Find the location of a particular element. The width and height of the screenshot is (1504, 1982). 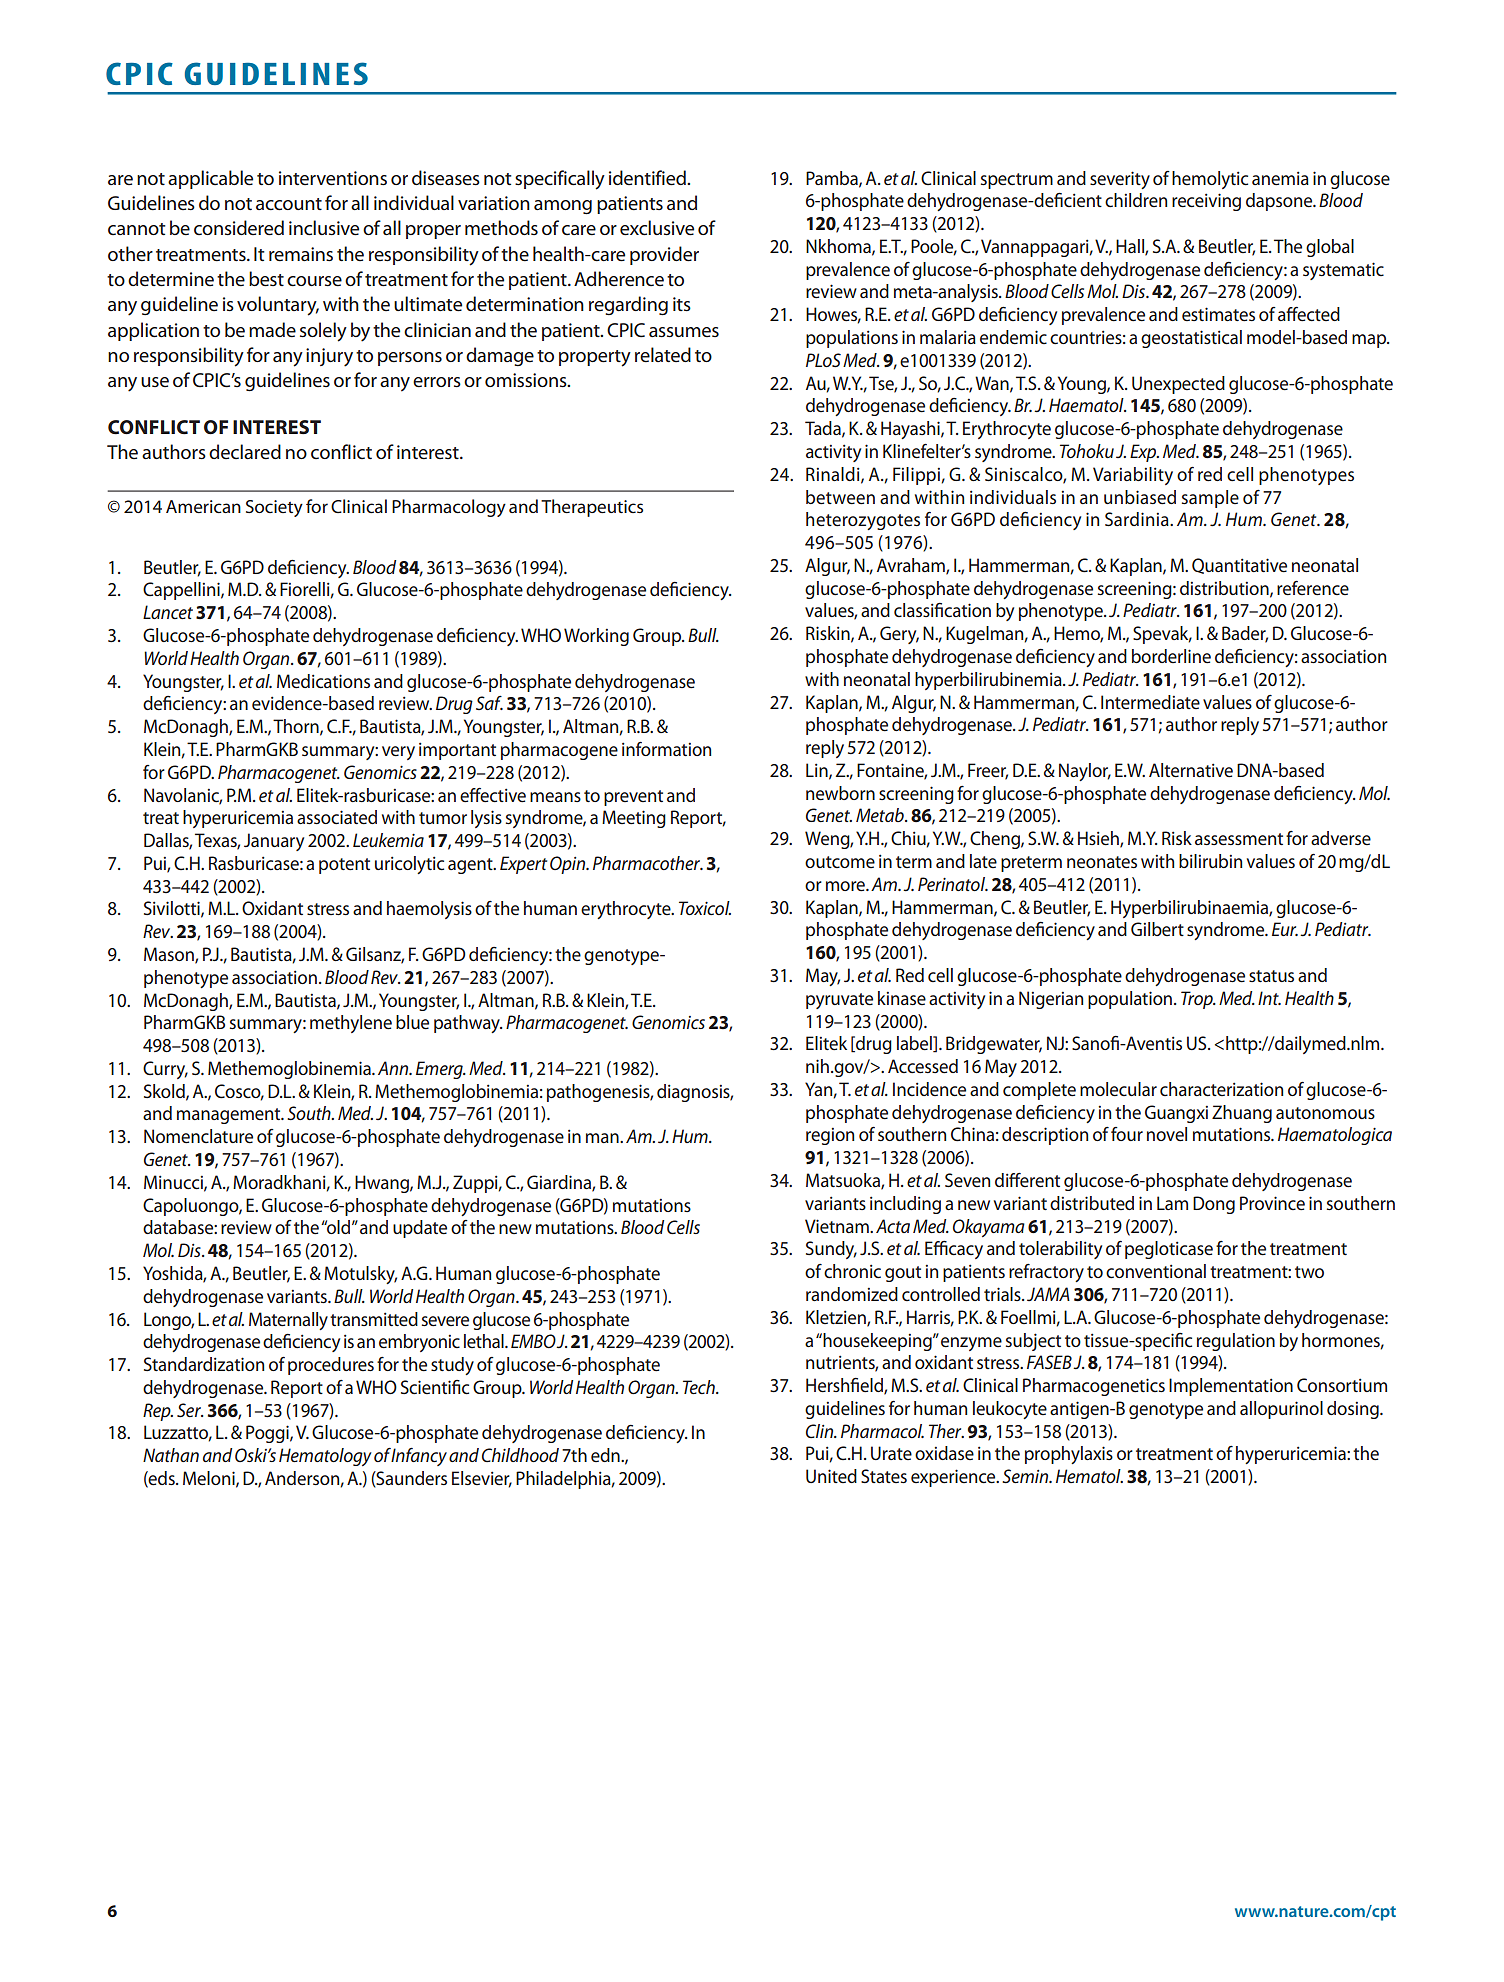

status is located at coordinates (1271, 976).
